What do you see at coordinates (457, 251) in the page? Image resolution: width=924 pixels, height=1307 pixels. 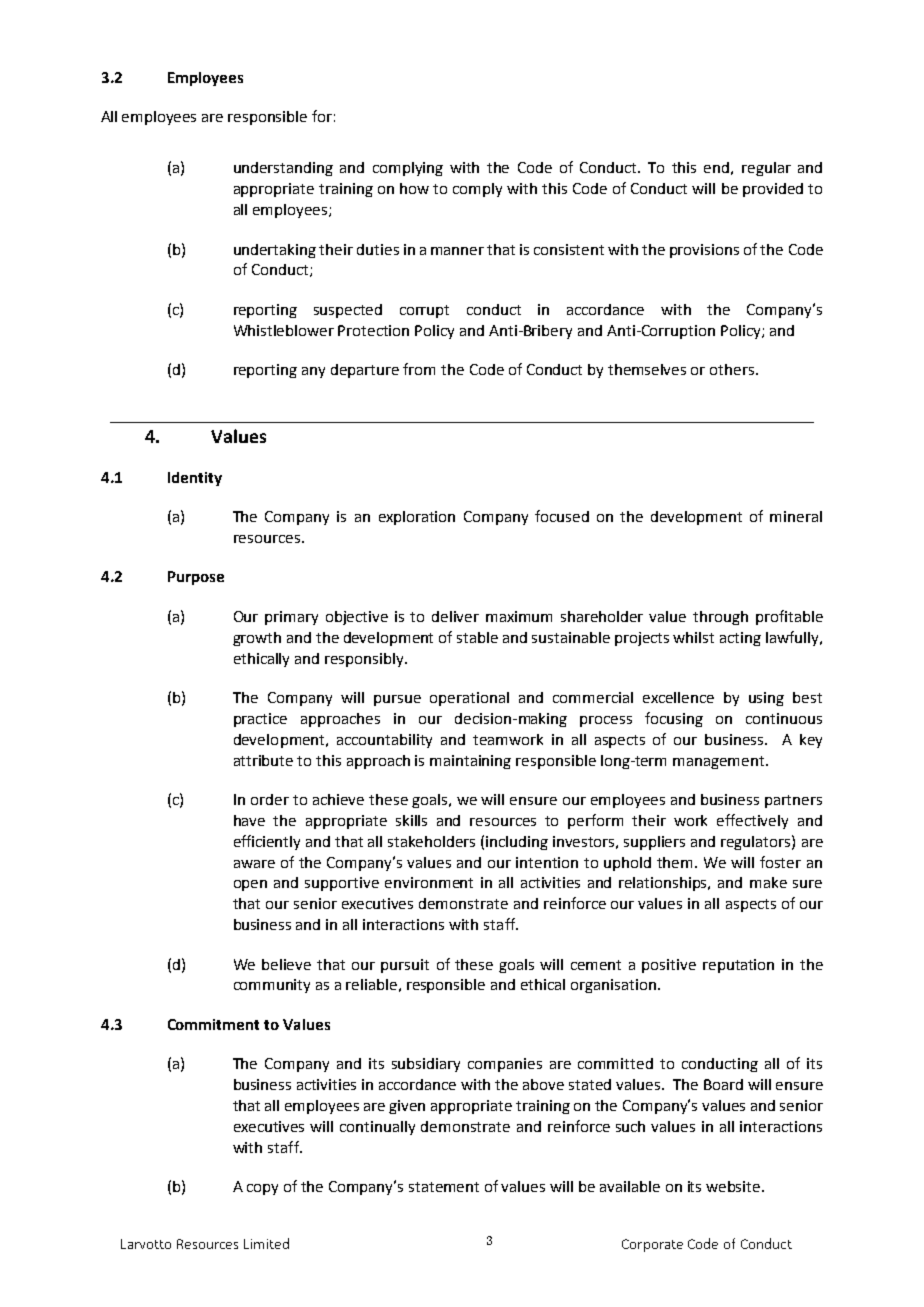 I see `manner` at bounding box center [457, 251].
